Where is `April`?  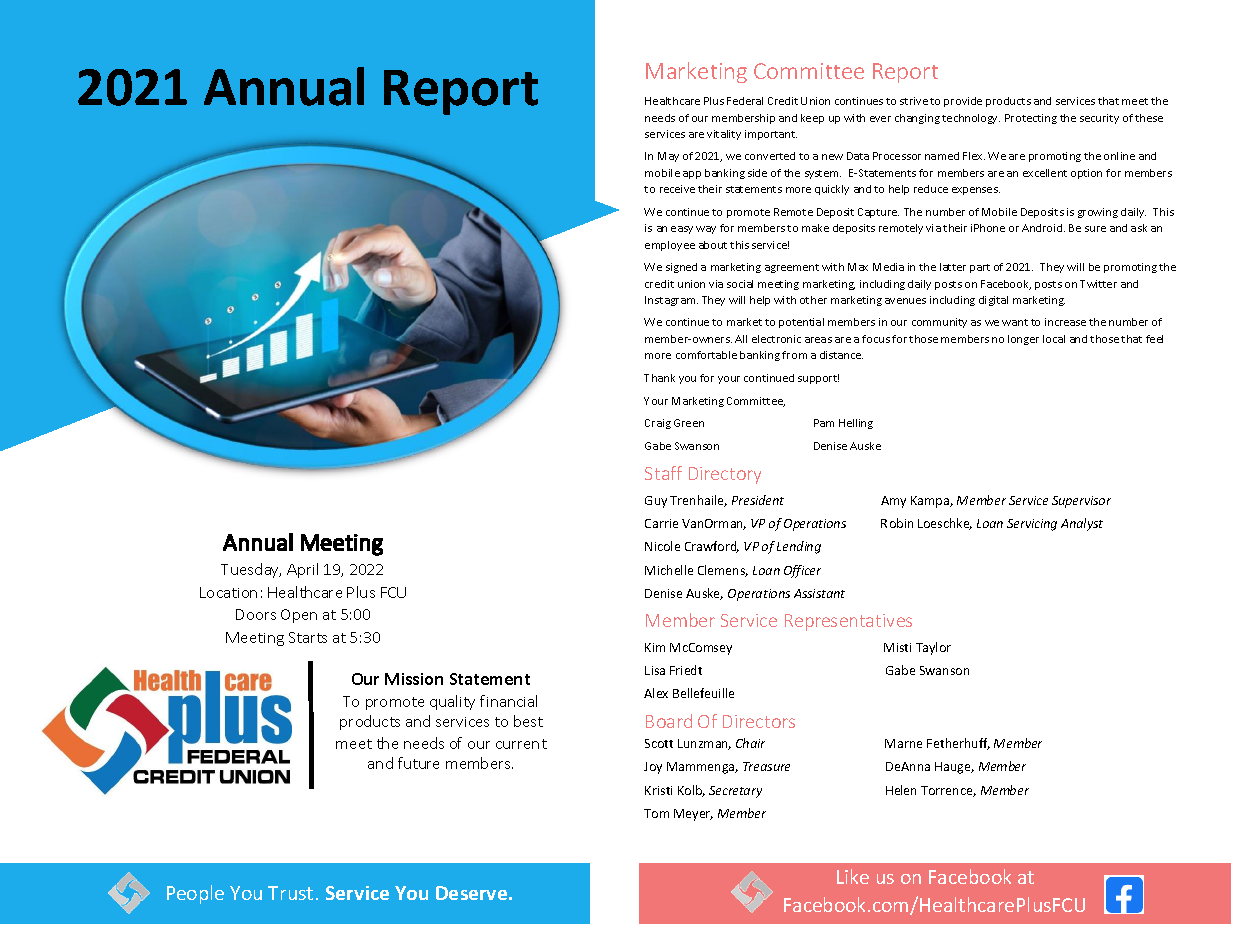 April is located at coordinates (302, 570).
